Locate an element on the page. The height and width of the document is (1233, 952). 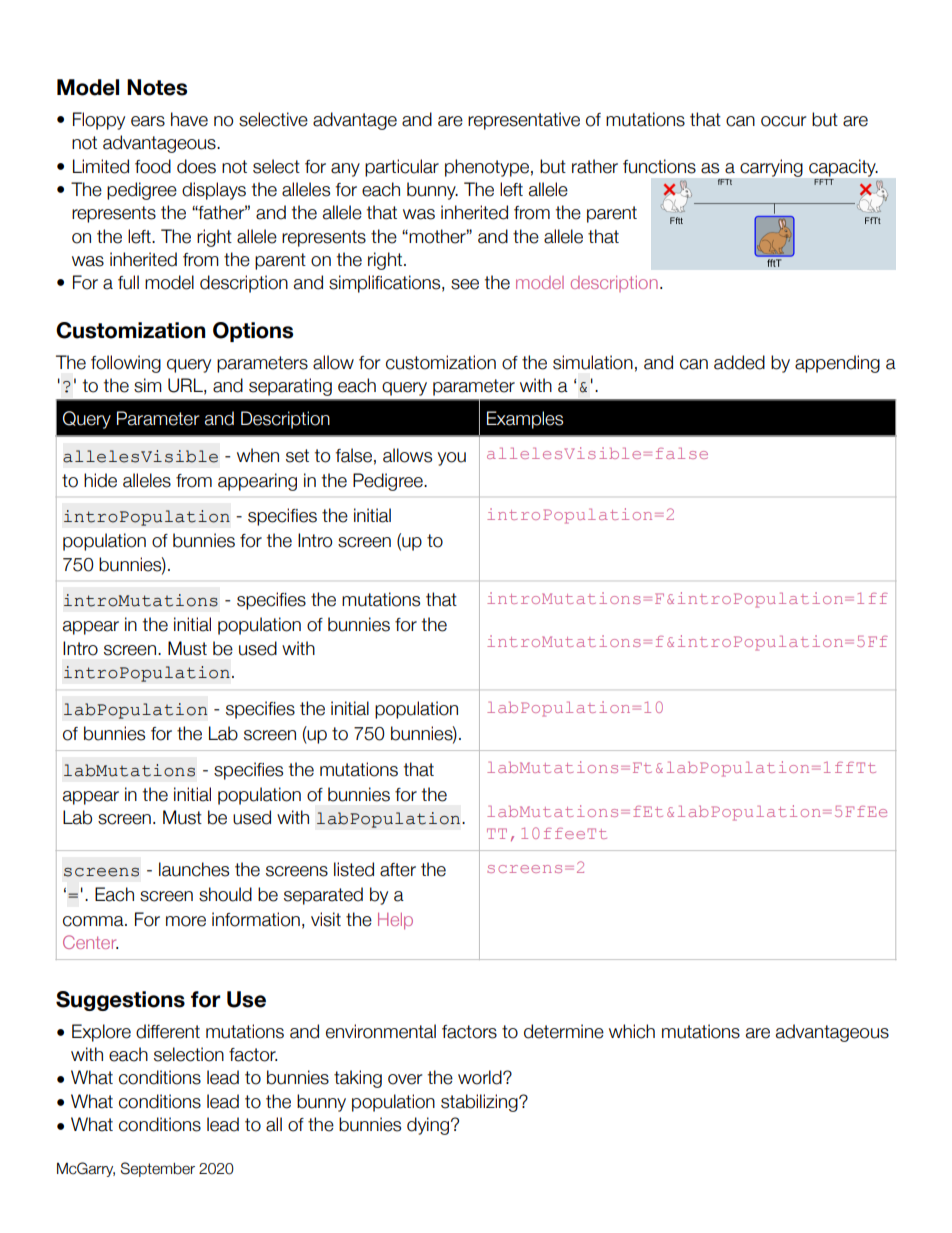
hide is located at coordinates (100, 480).
